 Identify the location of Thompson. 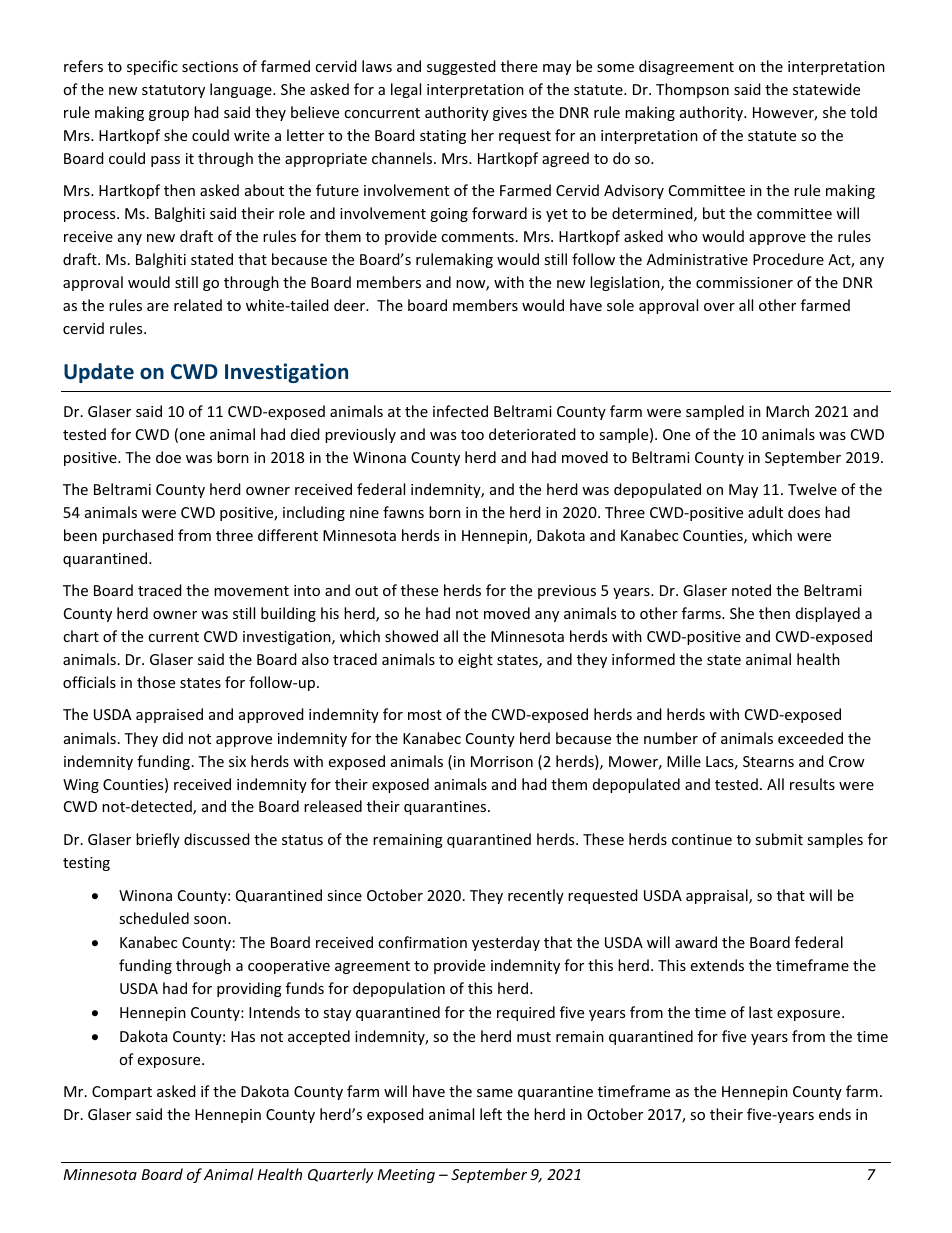
(692, 90).
